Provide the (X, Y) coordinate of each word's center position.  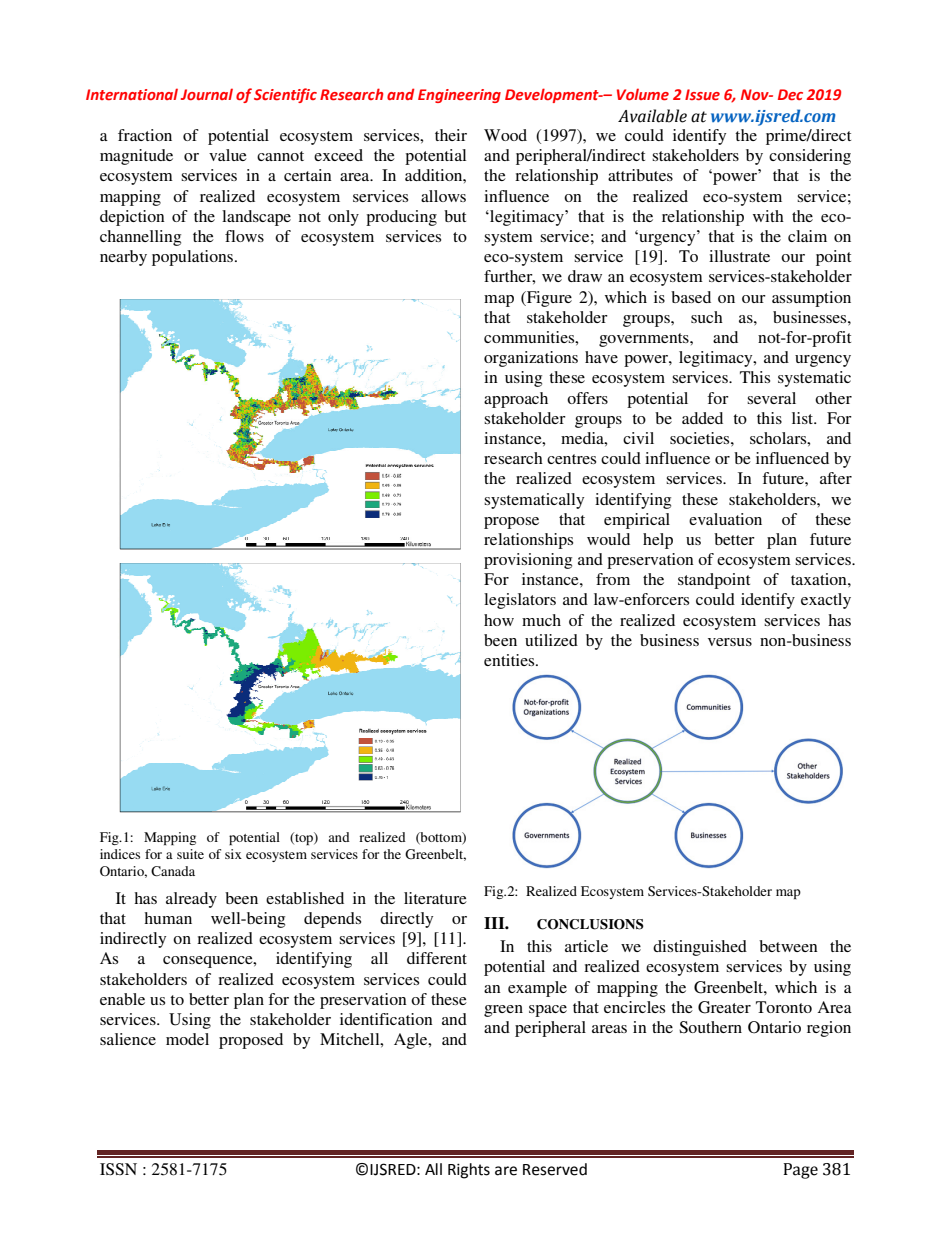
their (451, 135)
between (788, 946)
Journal (207, 94)
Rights (469, 1171)
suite (190, 854)
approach (516, 400)
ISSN (118, 1169)
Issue (702, 94)
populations (194, 258)
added (702, 418)
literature (435, 898)
